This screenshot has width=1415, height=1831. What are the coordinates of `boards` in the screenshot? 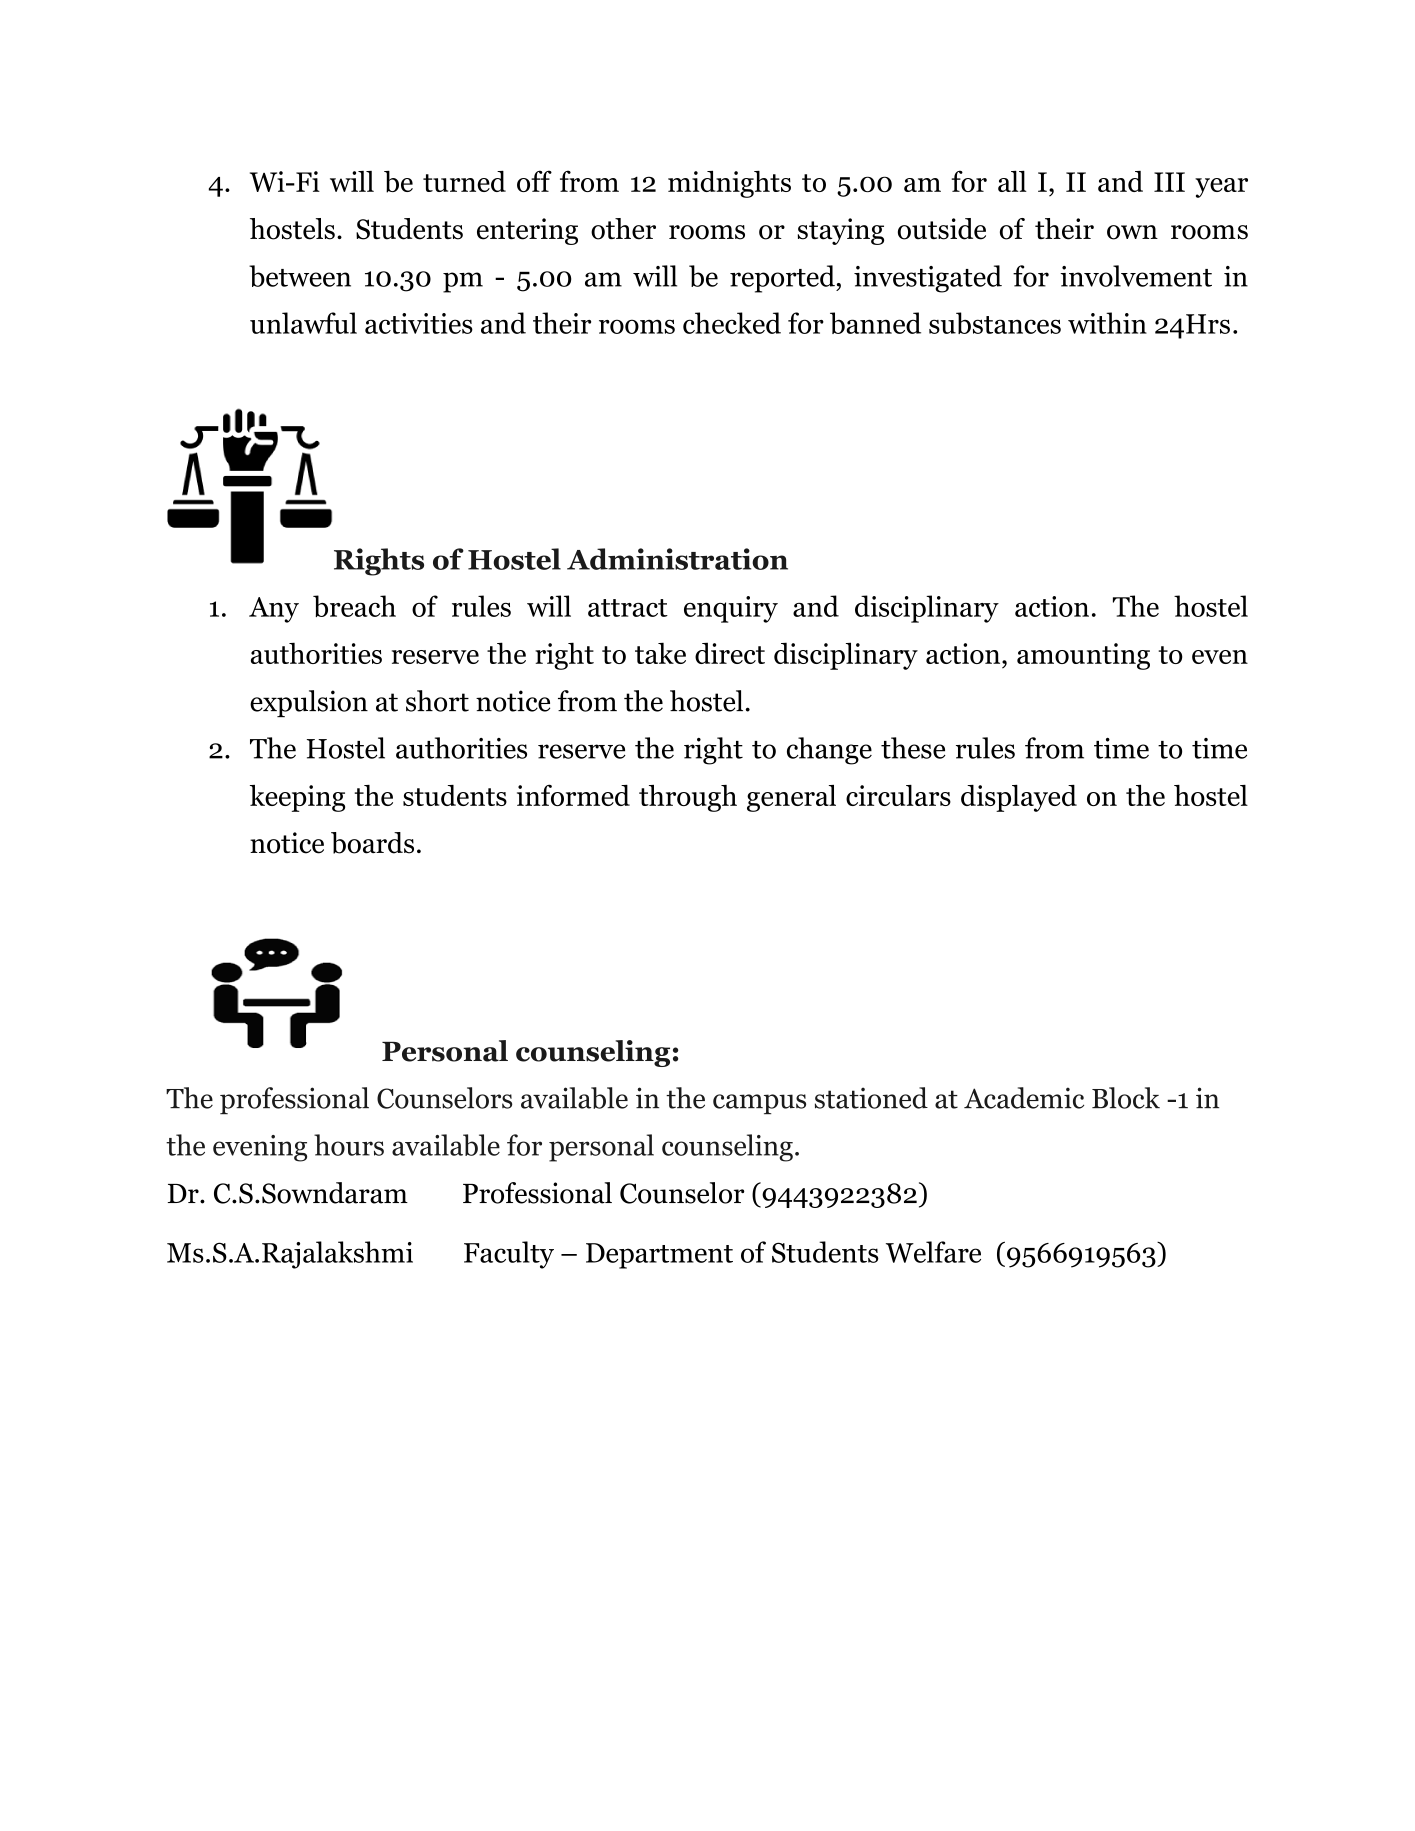 It's located at (372, 843).
